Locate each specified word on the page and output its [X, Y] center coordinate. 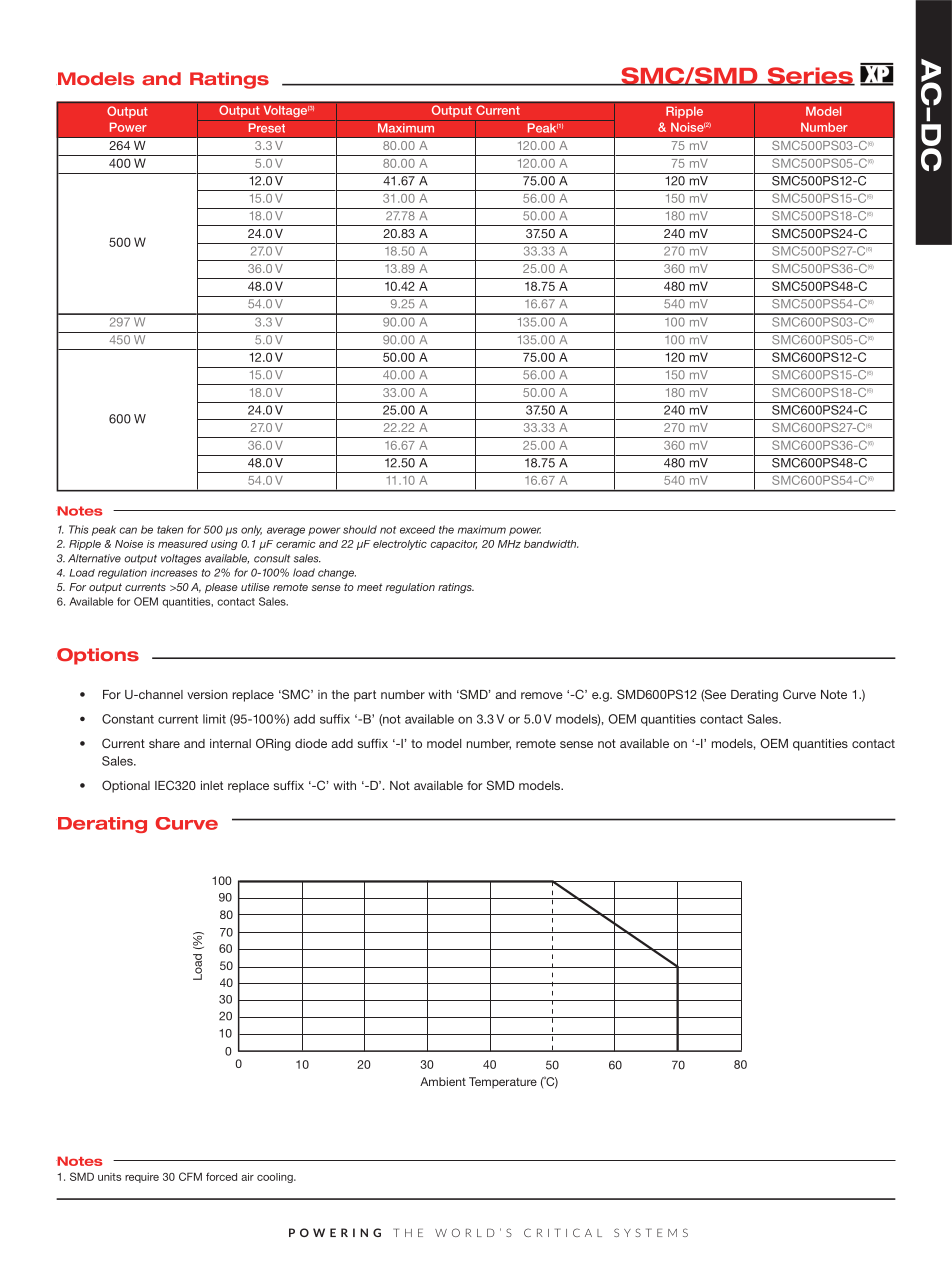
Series [810, 76]
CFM [190, 1176]
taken [170, 529]
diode [311, 743]
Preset [267, 128]
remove [542, 695]
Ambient [443, 1081]
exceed [417, 529]
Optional [126, 786]
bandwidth [551, 544]
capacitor [453, 545]
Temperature [503, 1083]
